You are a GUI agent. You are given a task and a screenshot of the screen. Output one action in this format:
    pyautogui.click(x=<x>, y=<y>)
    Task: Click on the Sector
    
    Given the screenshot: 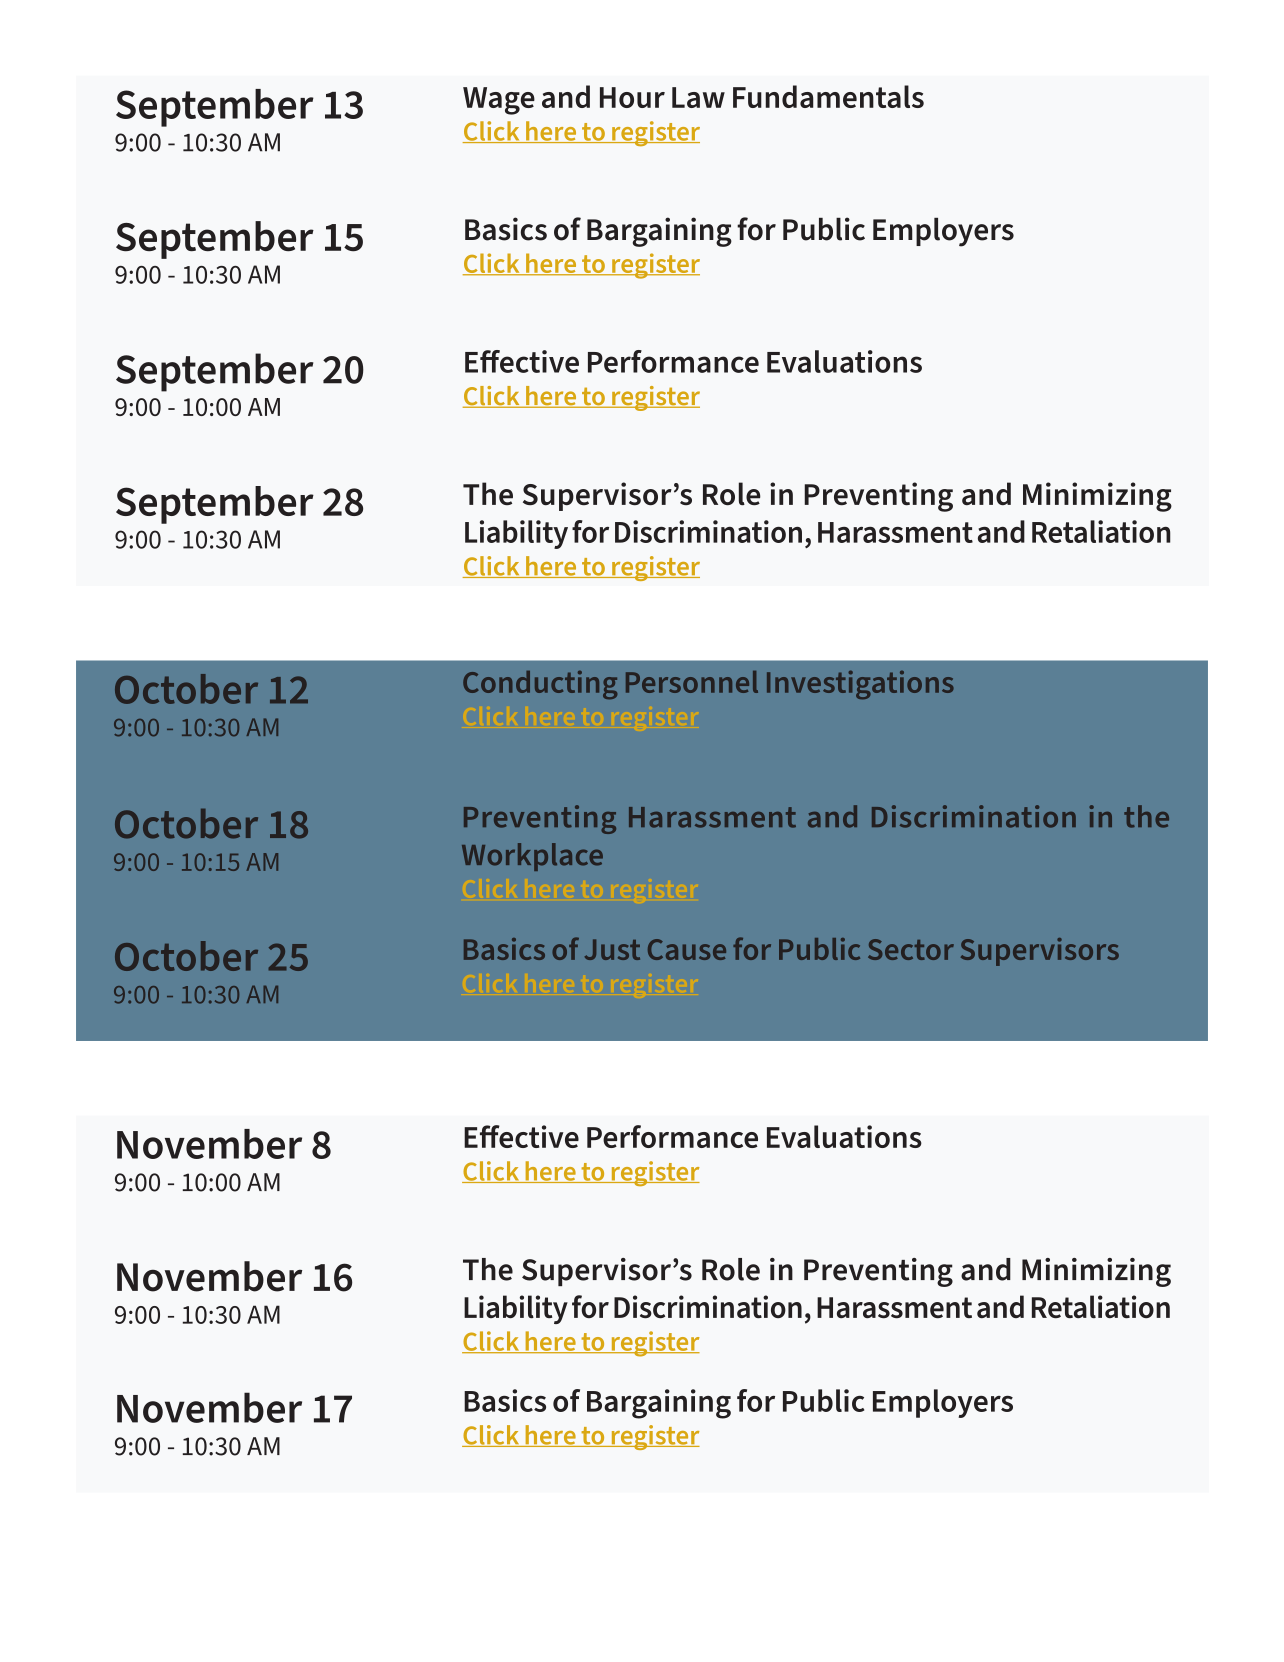 What is the action you would take?
    pyautogui.click(x=911, y=949)
